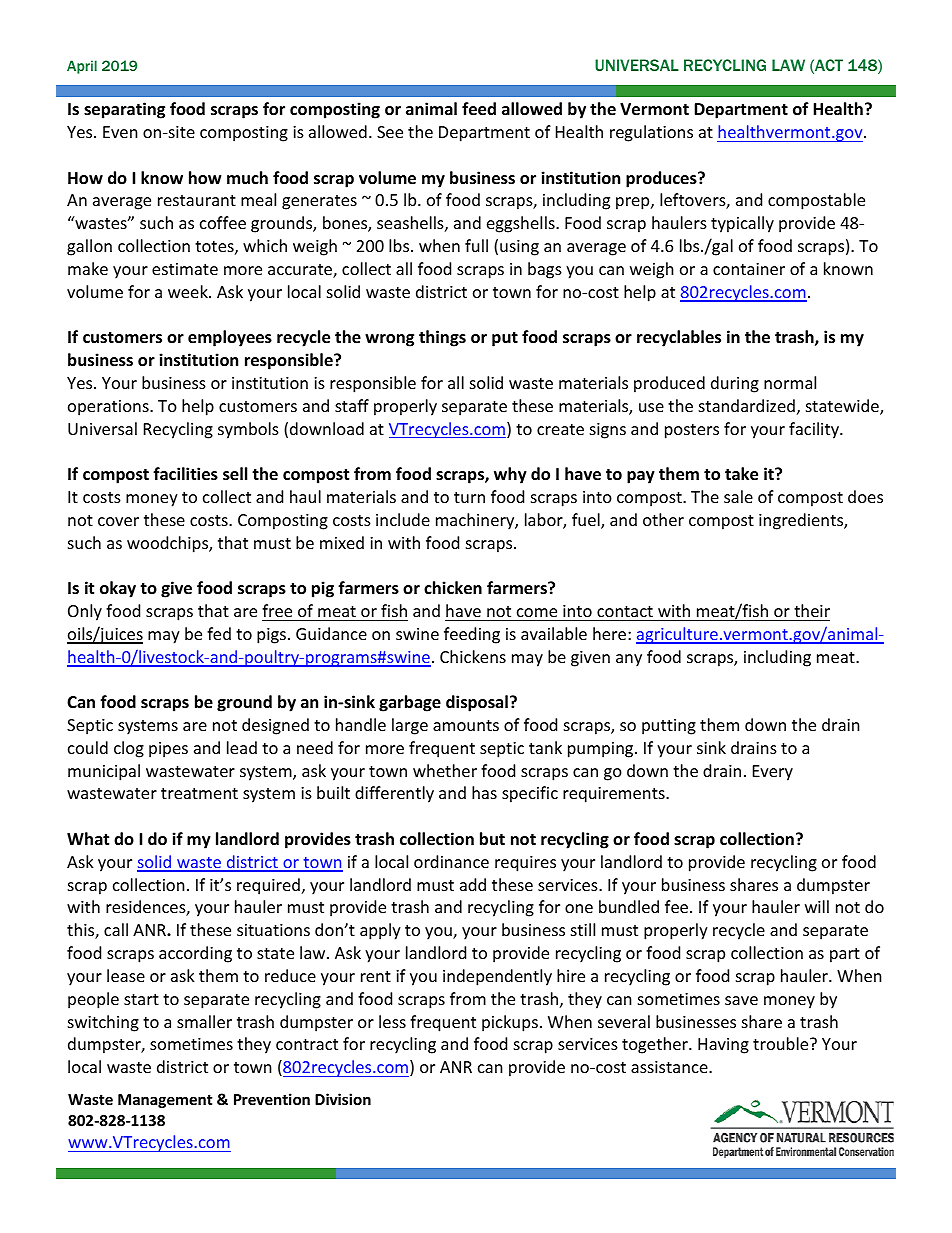 The width and height of the document is (952, 1233). Describe the element at coordinates (109, 408) in the document. I see `operations` at that location.
